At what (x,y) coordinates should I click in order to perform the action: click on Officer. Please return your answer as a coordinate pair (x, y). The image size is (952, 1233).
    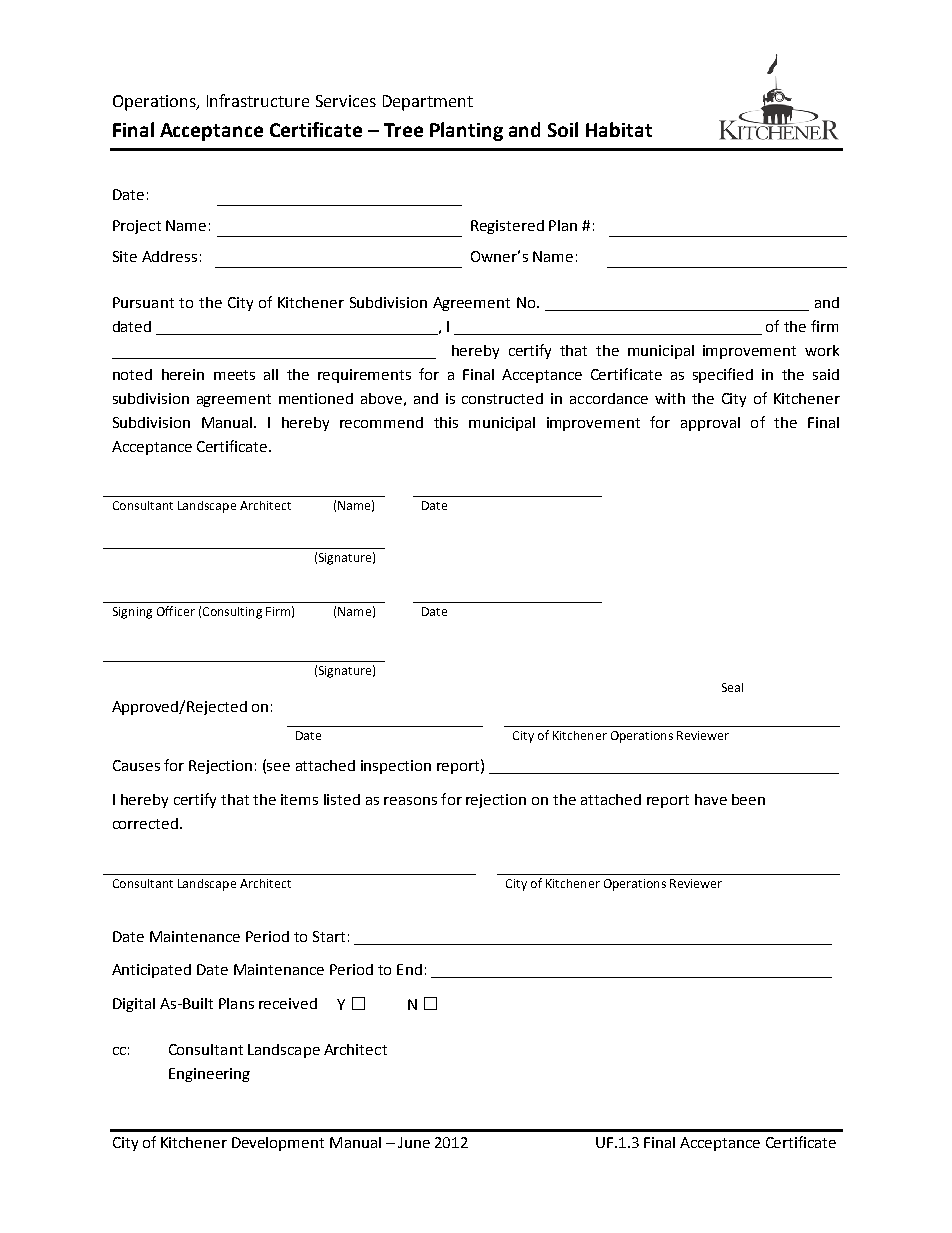
    Looking at the image, I should click on (176, 611).
